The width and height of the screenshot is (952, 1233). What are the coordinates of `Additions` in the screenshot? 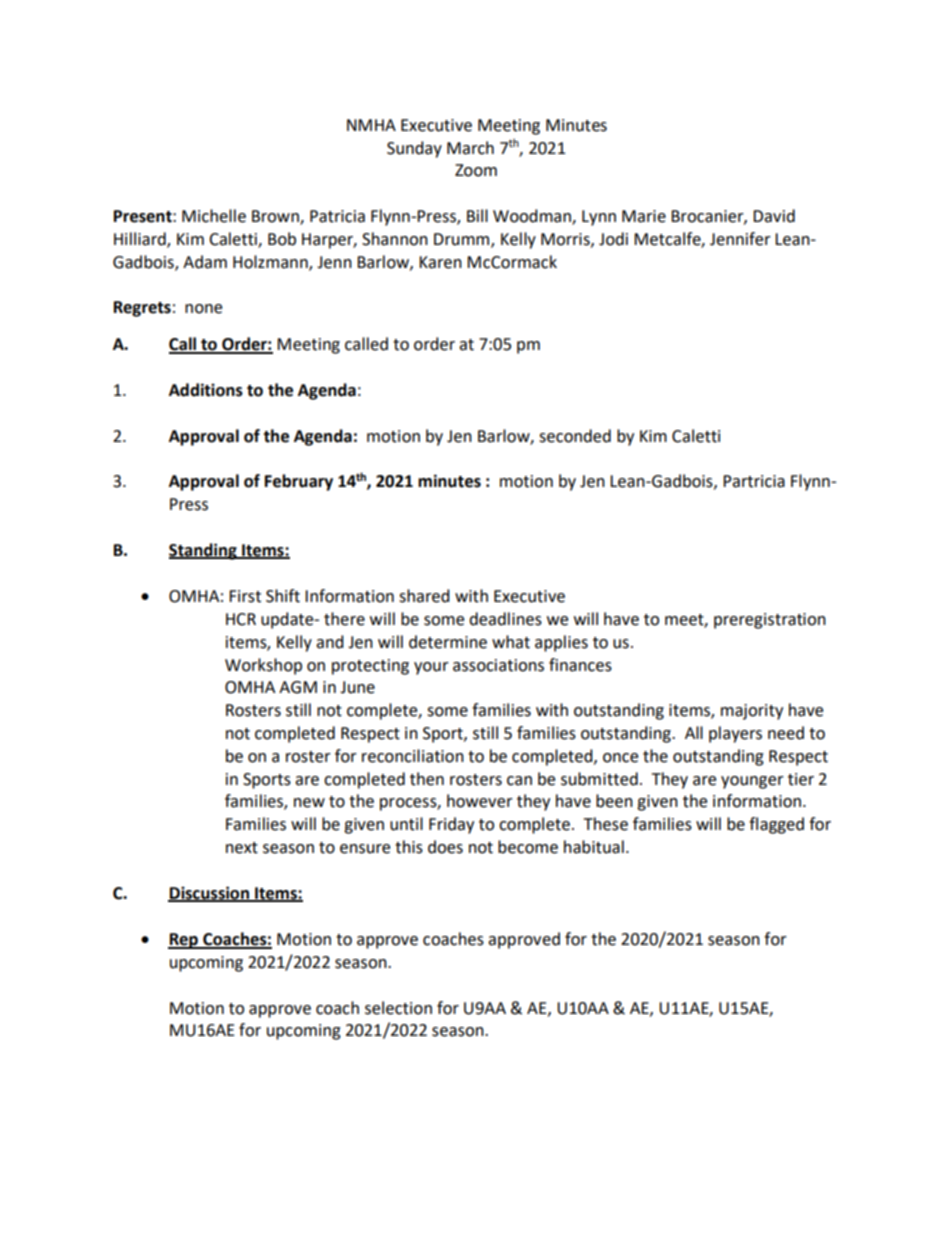 It's located at (206, 390).
